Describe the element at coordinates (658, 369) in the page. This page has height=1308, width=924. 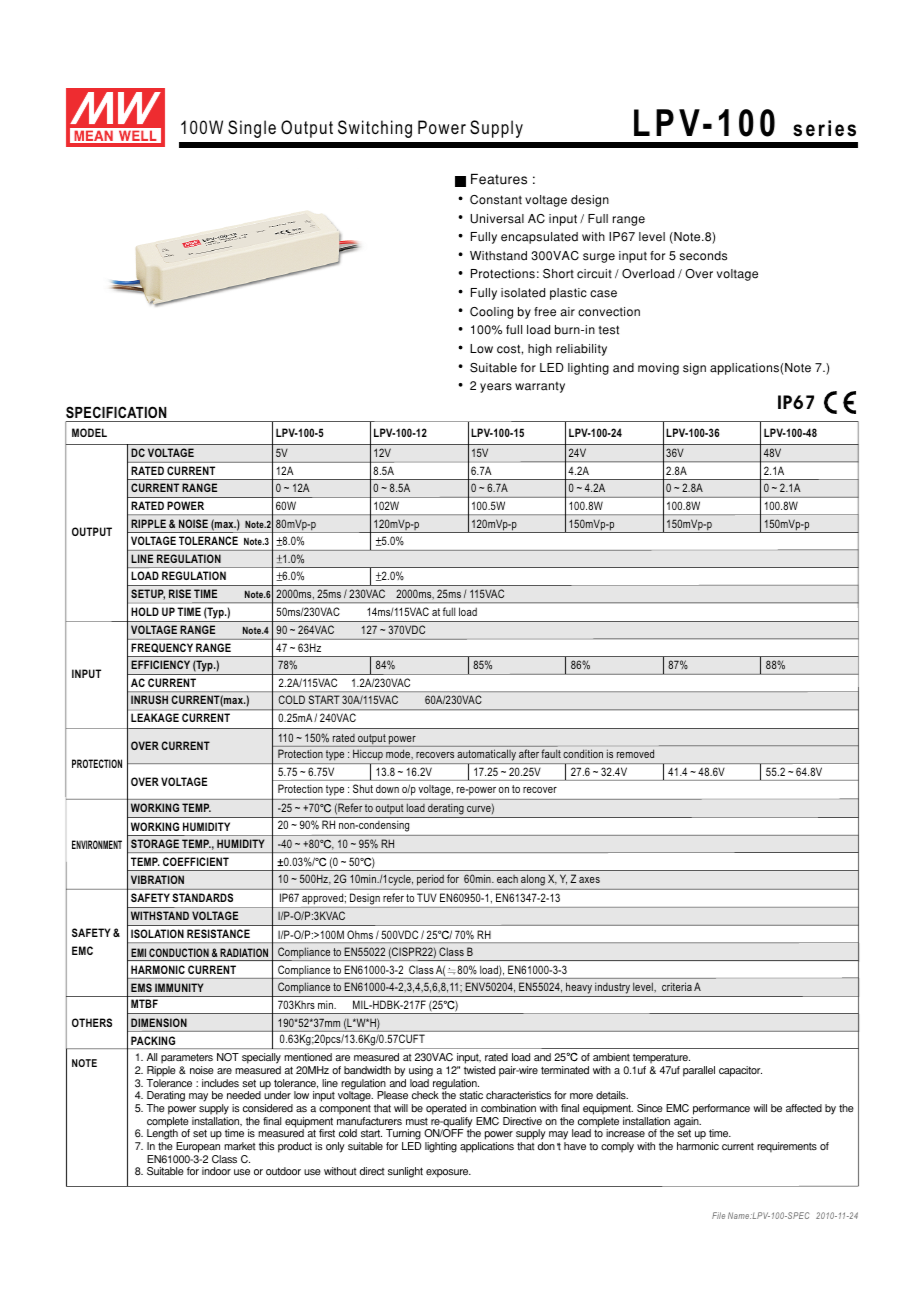
I see `moving` at that location.
